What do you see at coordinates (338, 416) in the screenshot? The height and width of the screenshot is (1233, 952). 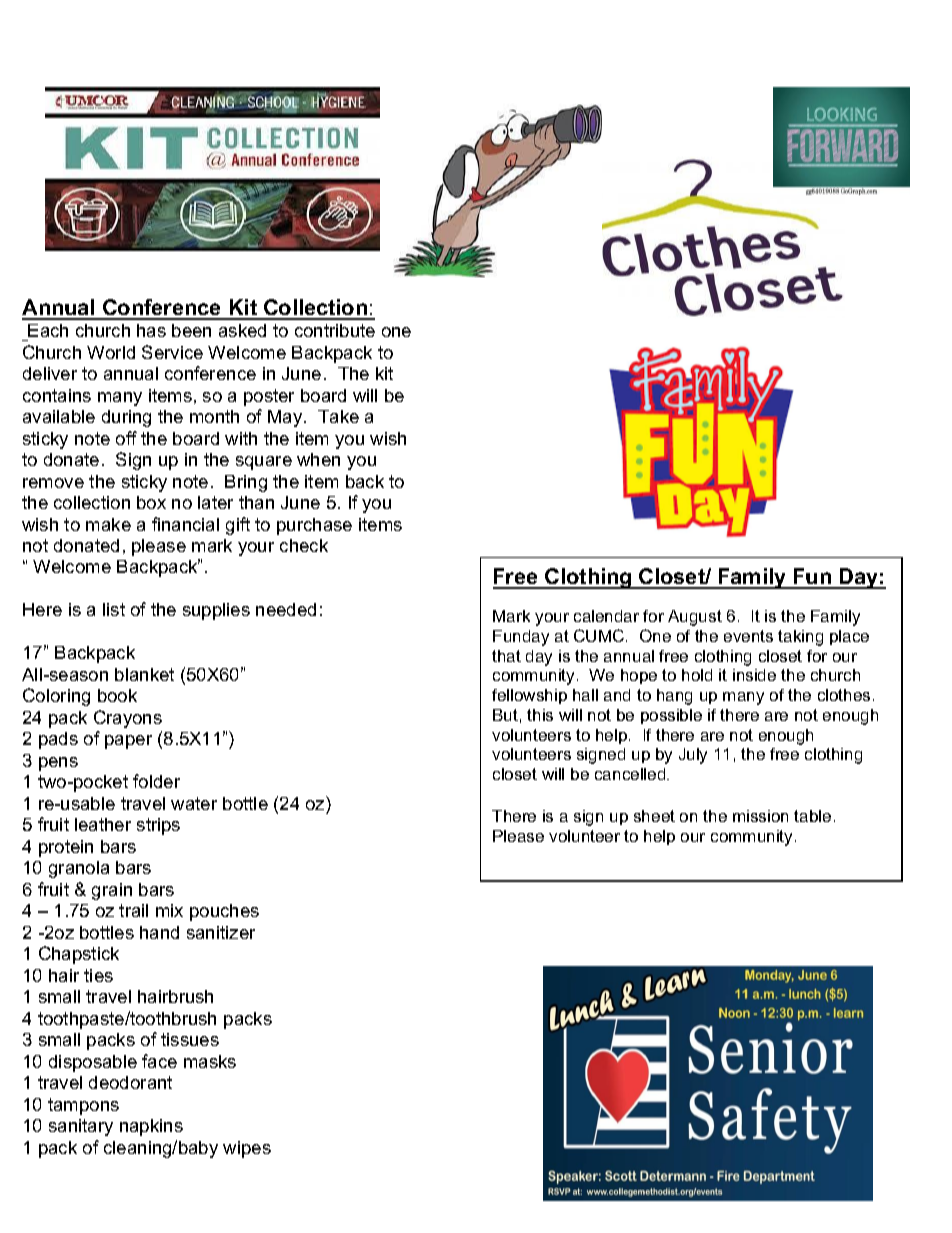 I see `Take` at bounding box center [338, 416].
